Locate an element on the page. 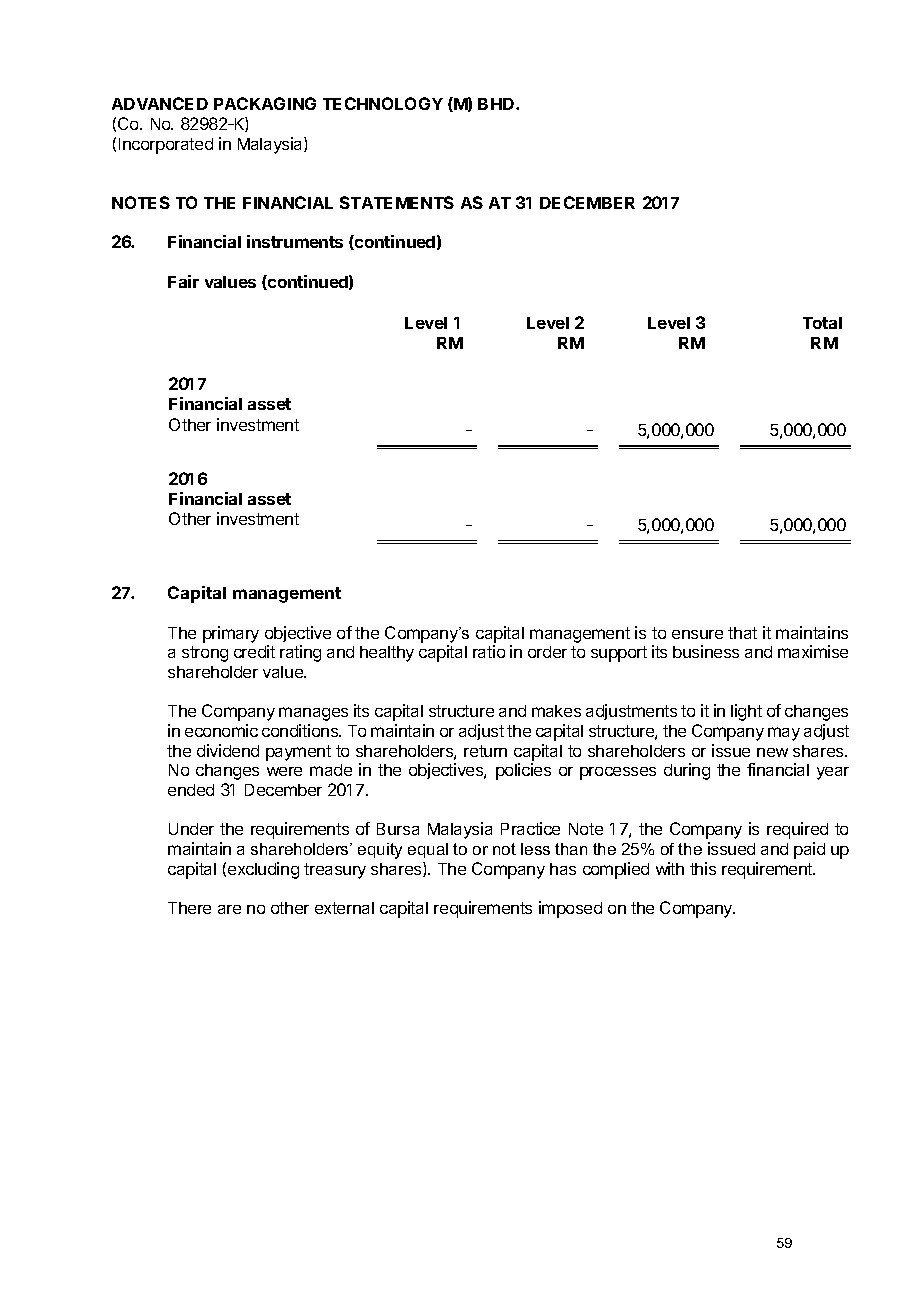  PACKAGING is located at coordinates (265, 103).
